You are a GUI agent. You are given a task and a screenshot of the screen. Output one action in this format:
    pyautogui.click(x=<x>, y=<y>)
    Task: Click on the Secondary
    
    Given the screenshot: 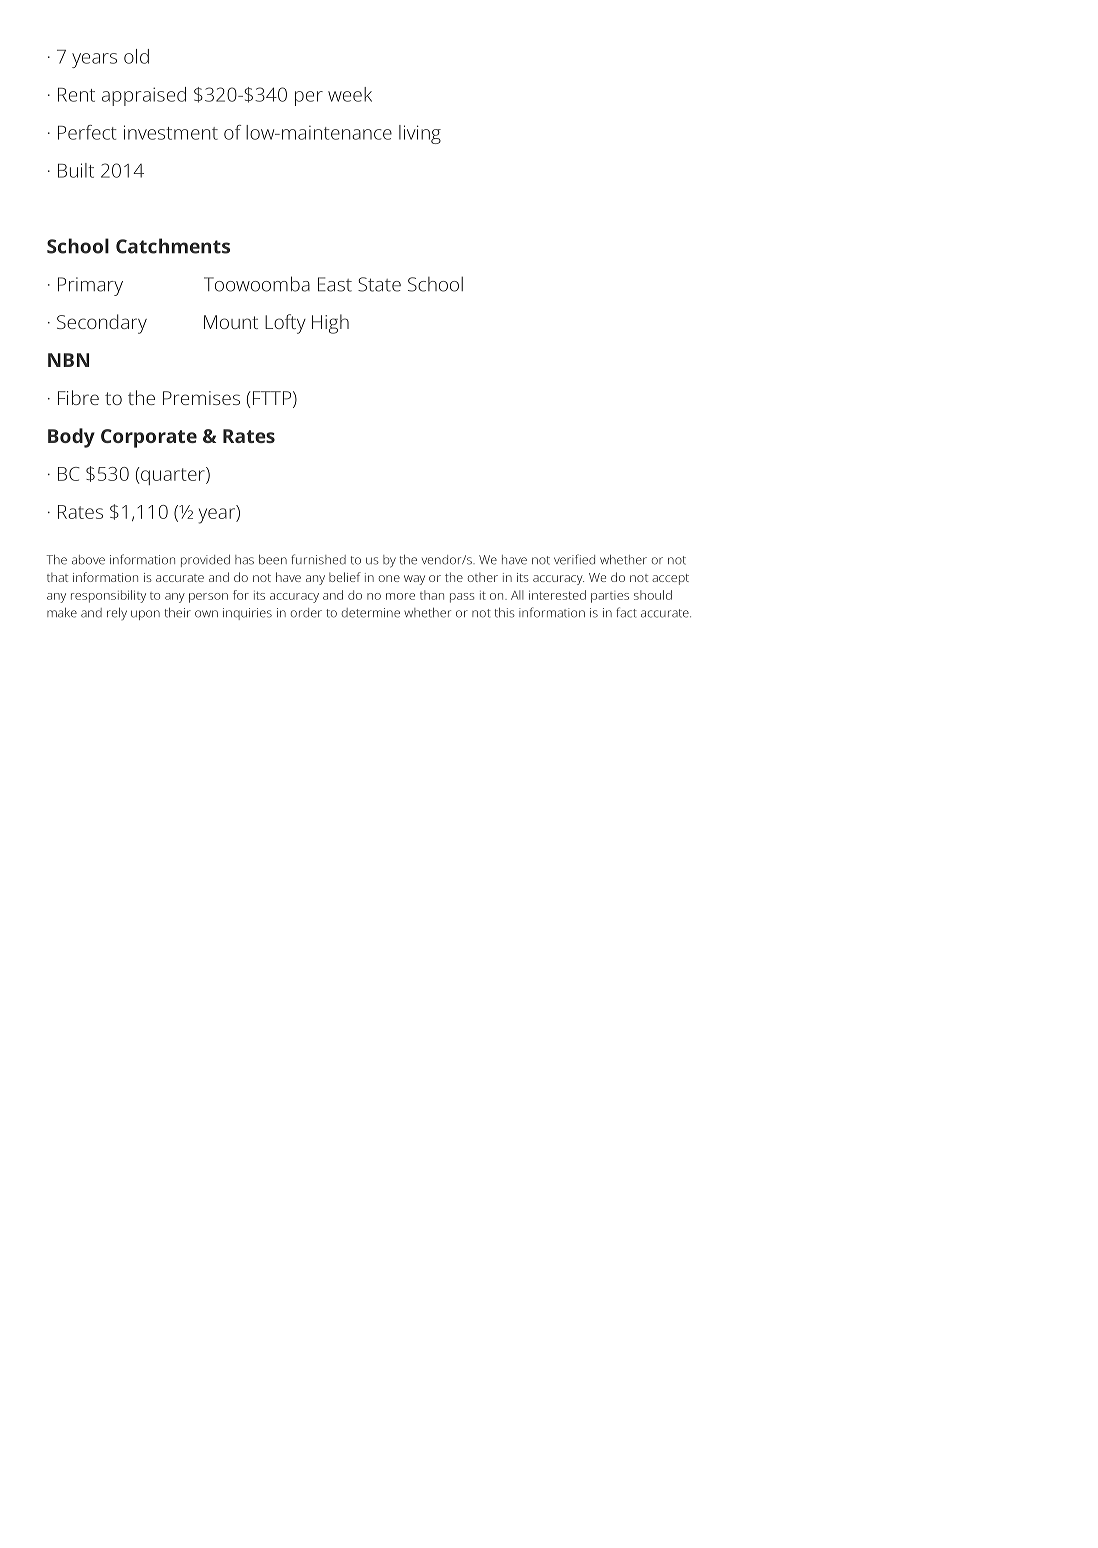 What is the action you would take?
    pyautogui.click(x=102, y=324)
